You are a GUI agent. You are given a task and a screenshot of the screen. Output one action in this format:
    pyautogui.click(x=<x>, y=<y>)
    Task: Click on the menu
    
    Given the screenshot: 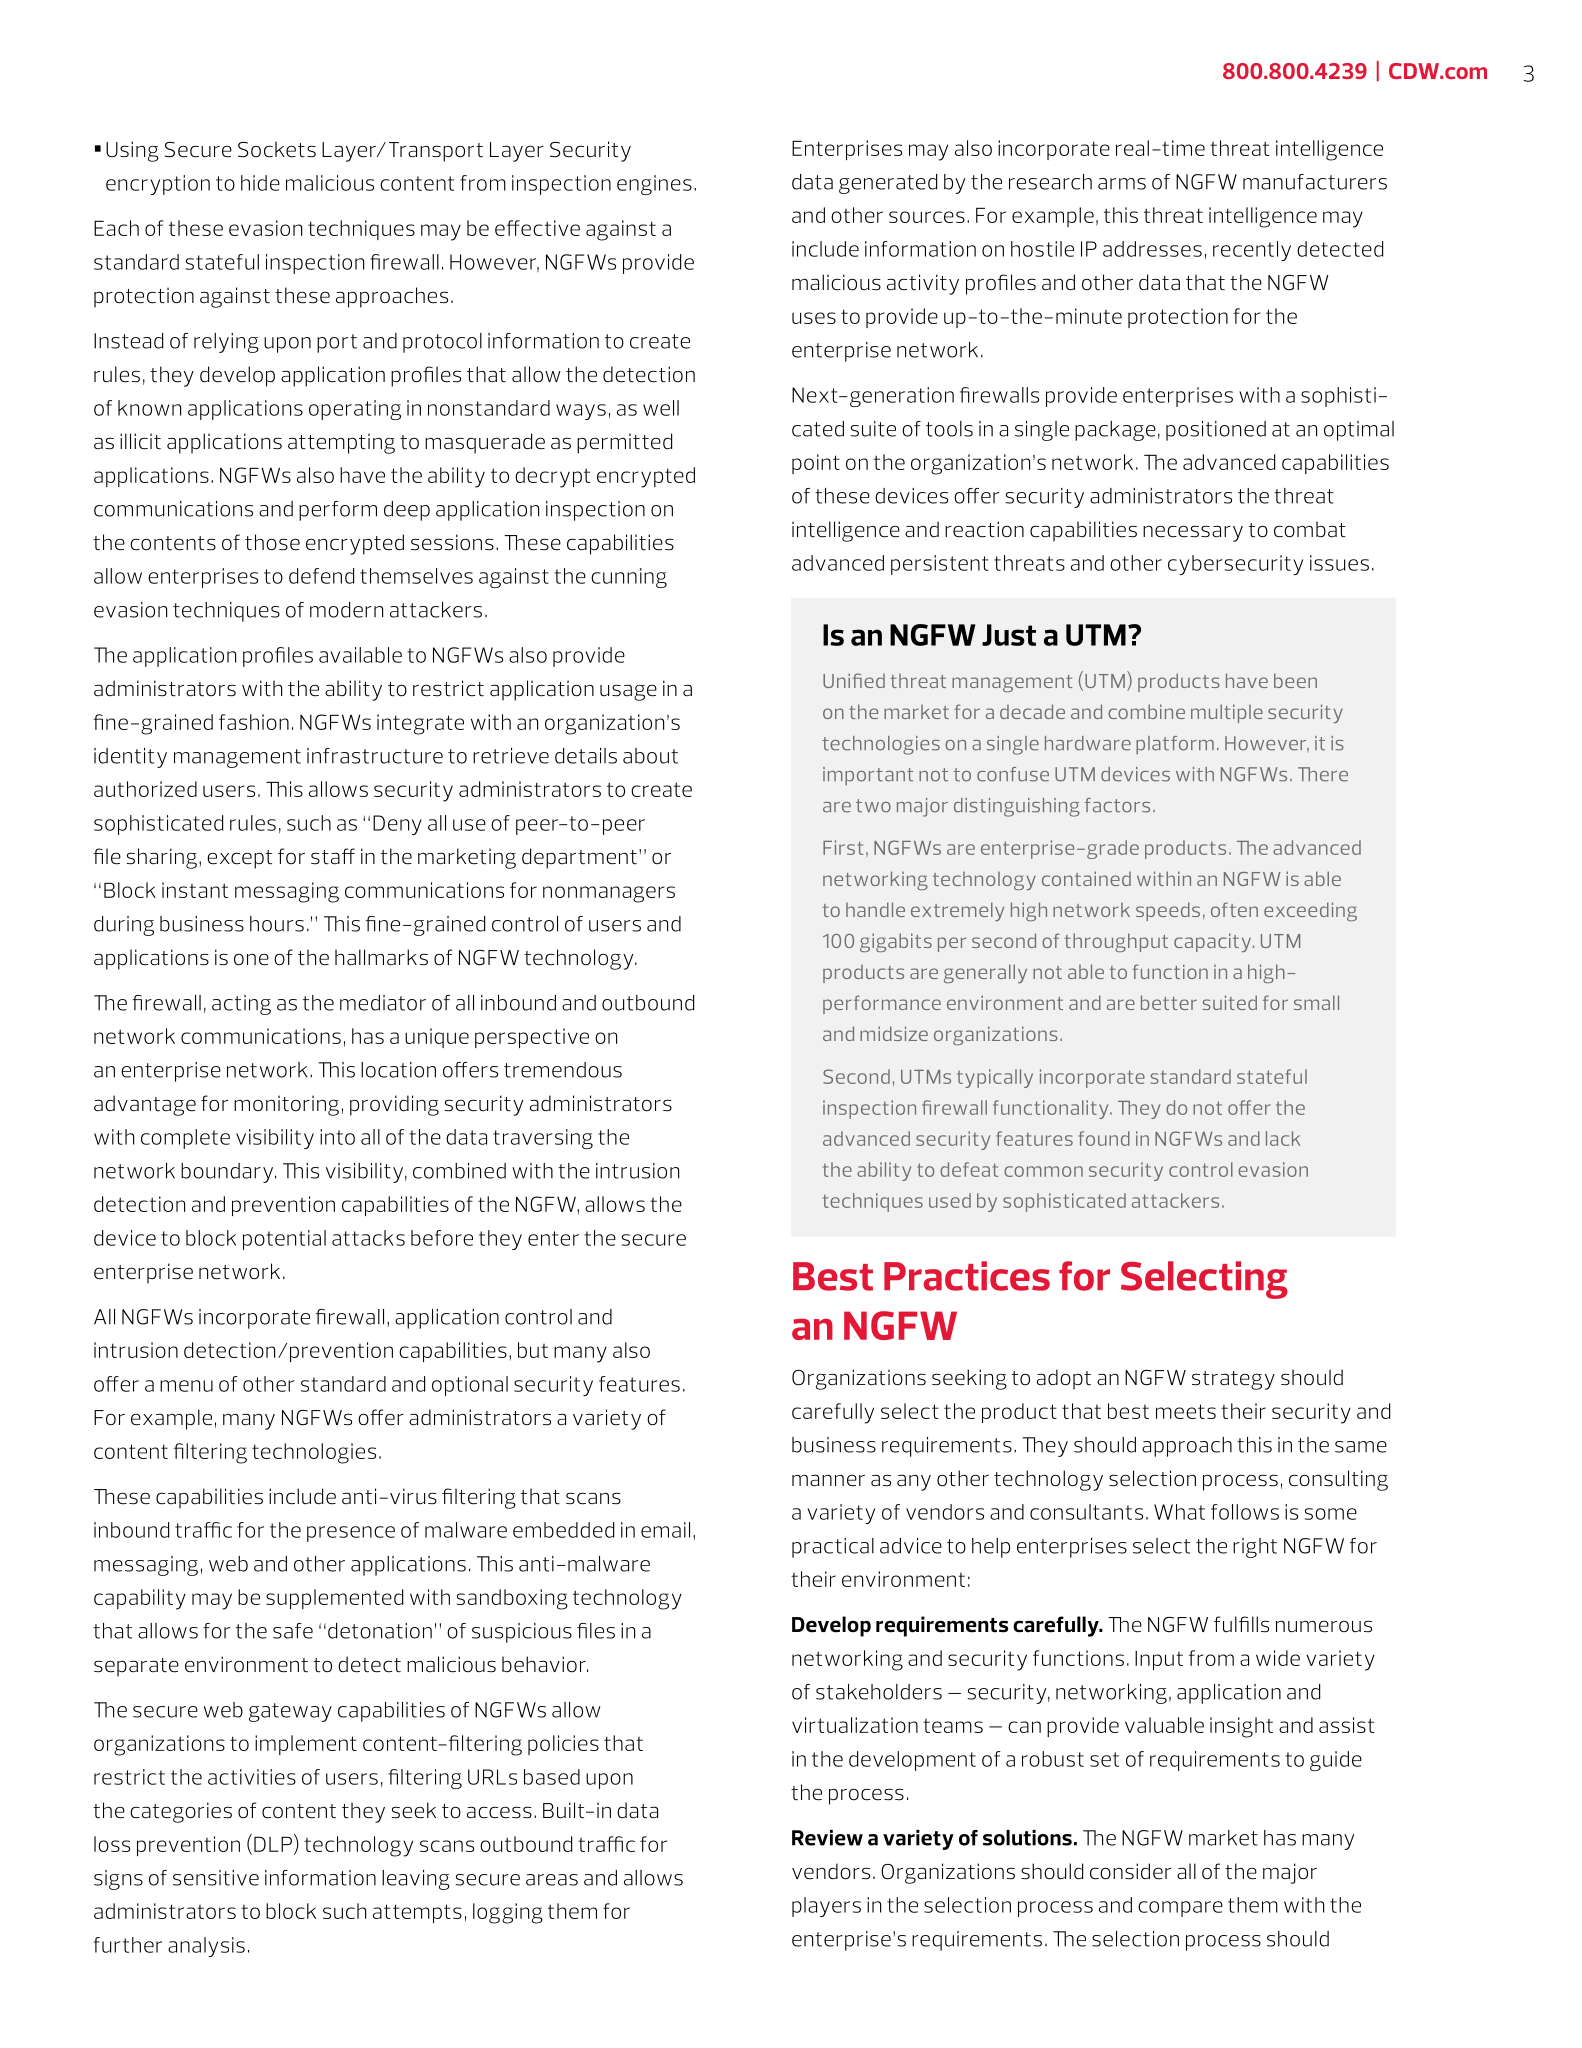 What is the action you would take?
    pyautogui.click(x=186, y=1386)
